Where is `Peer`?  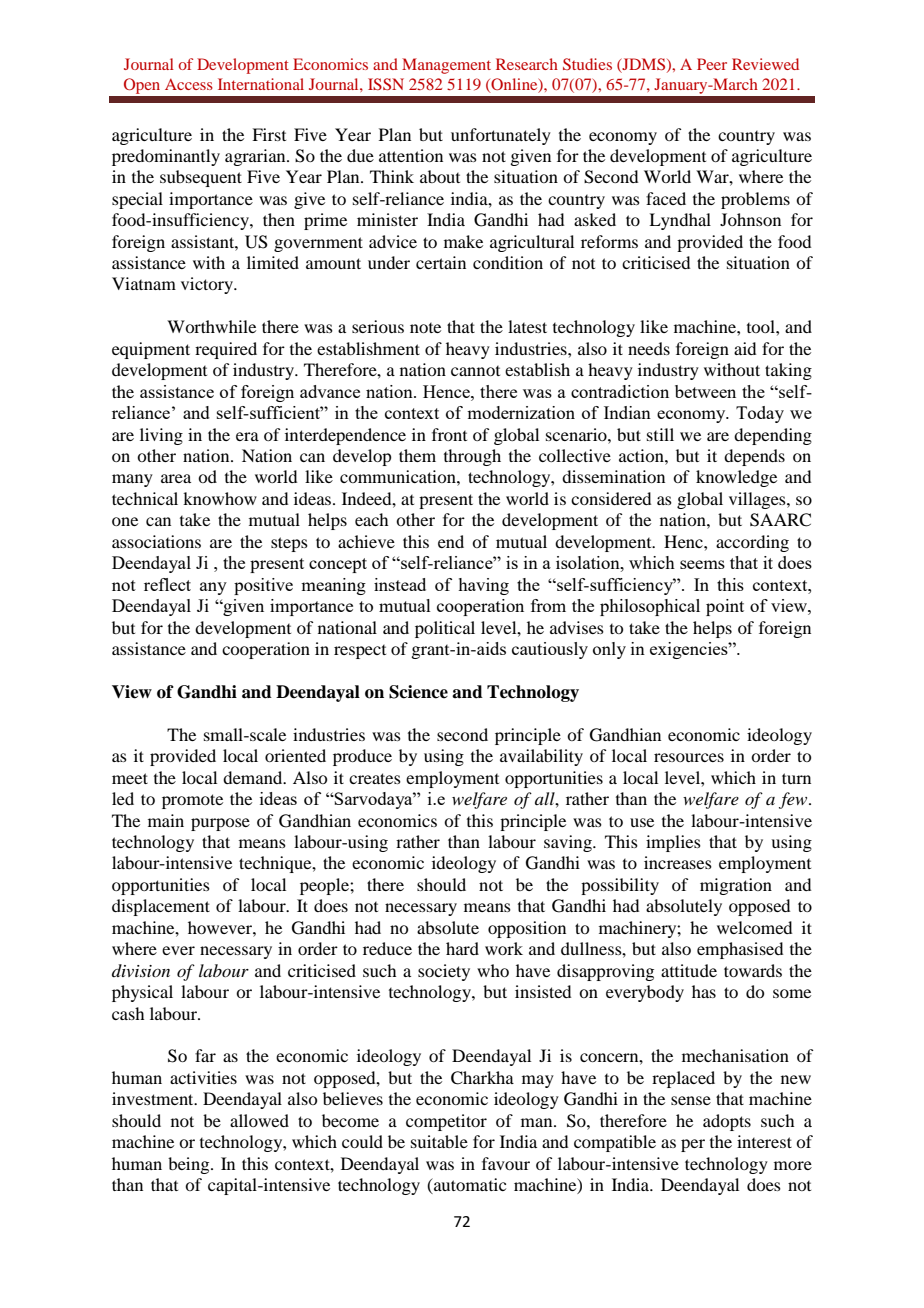 Peer is located at coordinates (712, 64).
